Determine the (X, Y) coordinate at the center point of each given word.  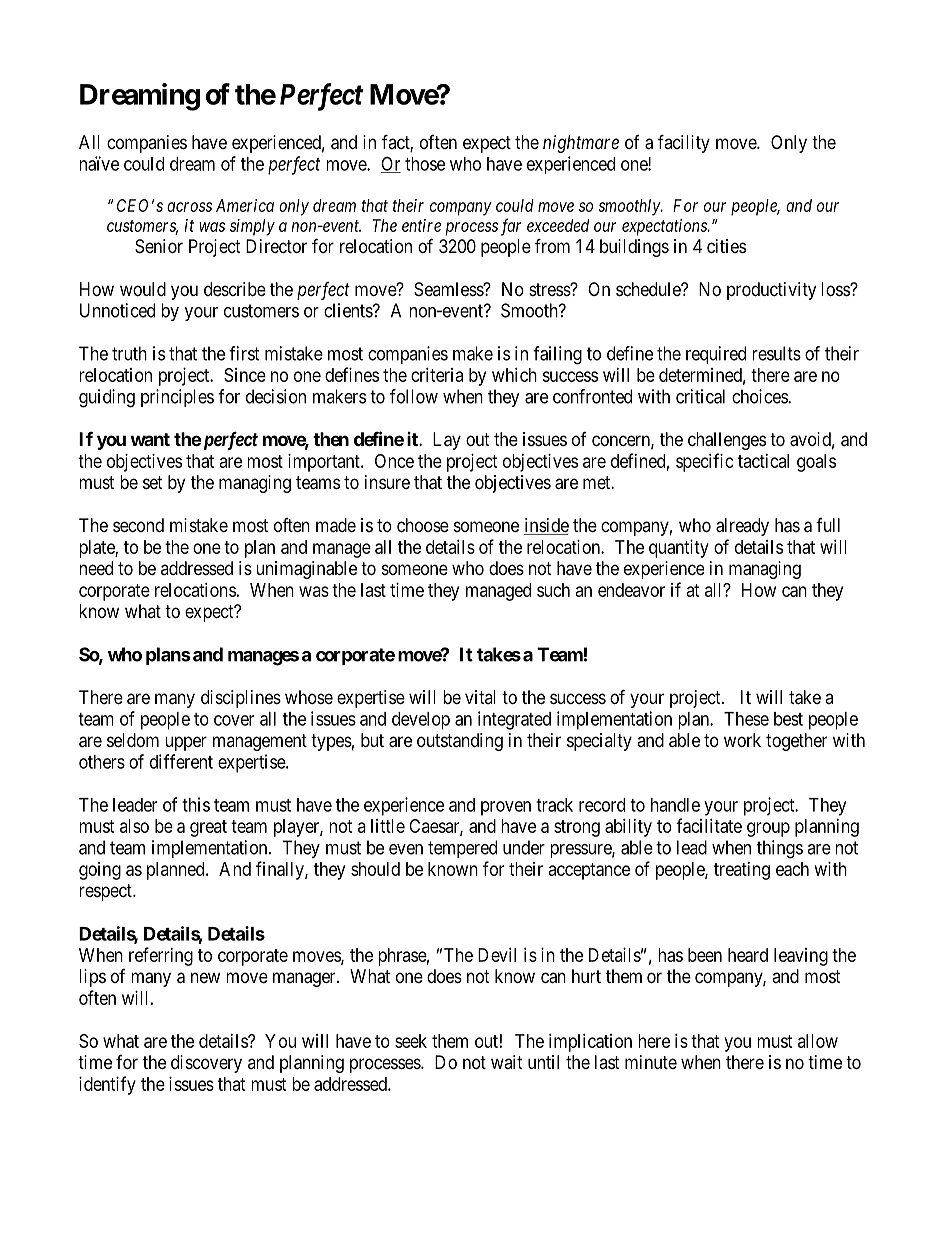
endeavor (631, 590)
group (768, 829)
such (553, 590)
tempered (462, 849)
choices (760, 396)
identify (107, 1085)
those (425, 164)
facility (684, 143)
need (96, 568)
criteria (437, 375)
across (189, 207)
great (208, 828)
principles (177, 398)
